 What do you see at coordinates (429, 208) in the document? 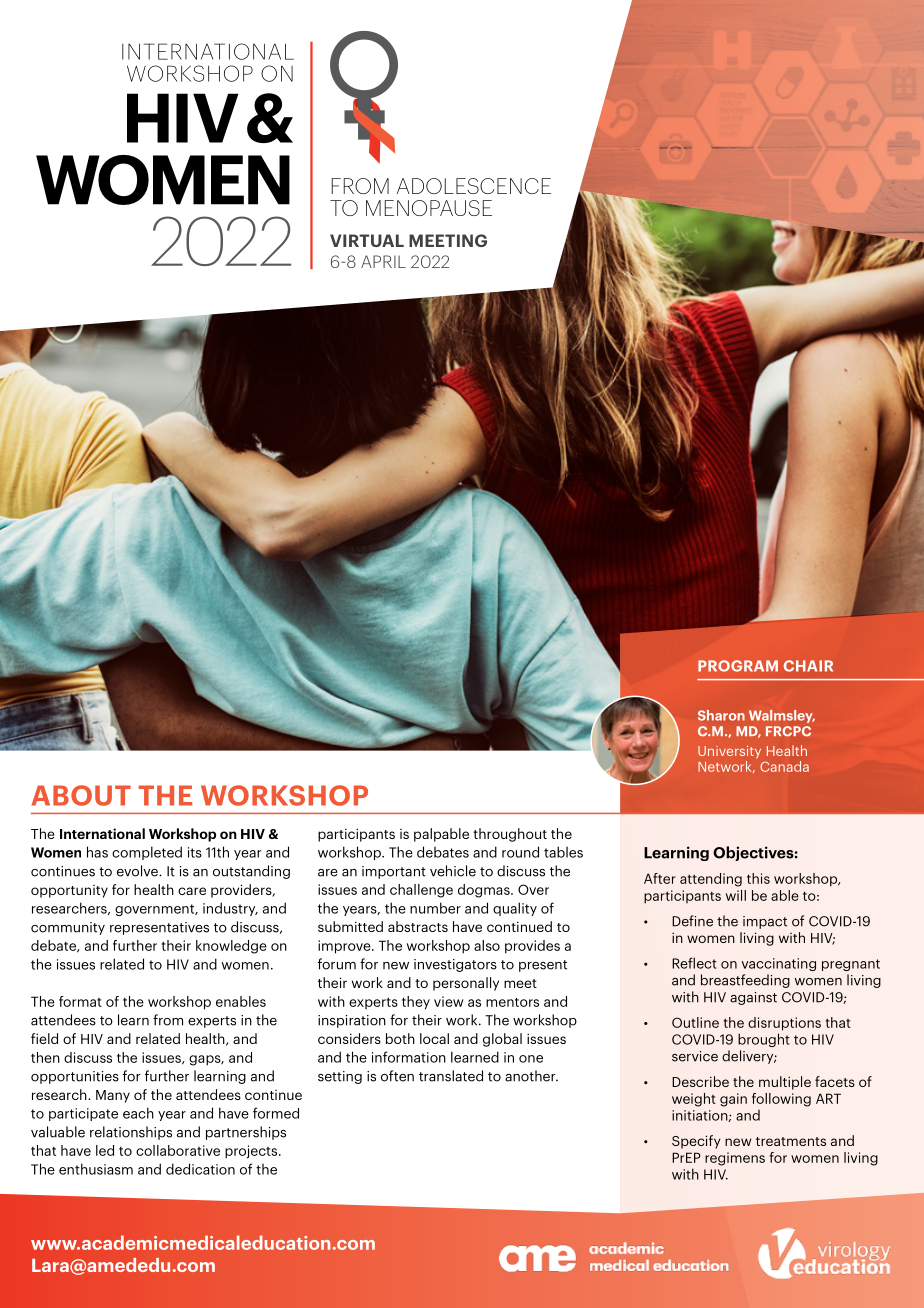
I see `MENOPAUSE` at bounding box center [429, 208].
